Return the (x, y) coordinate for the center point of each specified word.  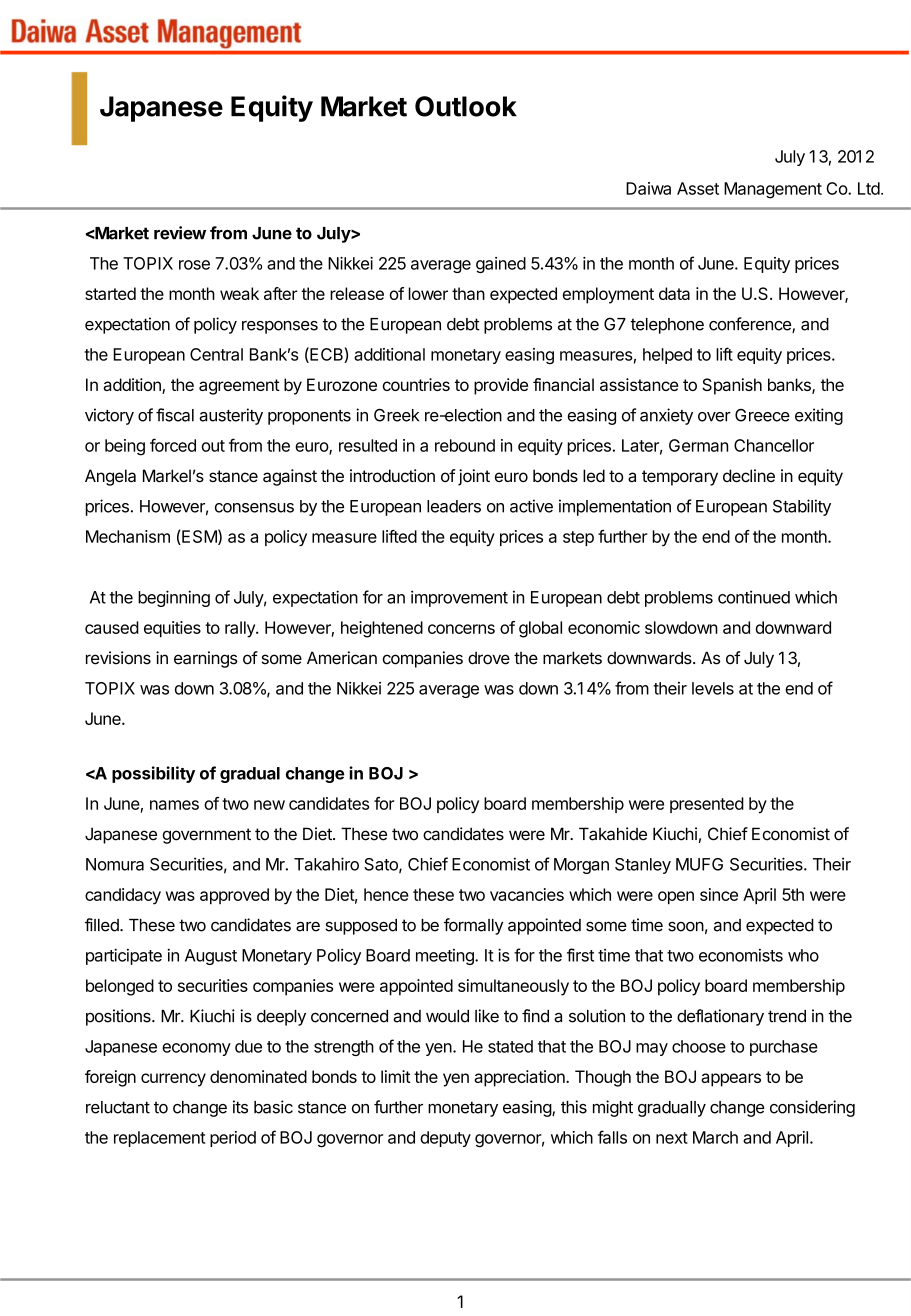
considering (812, 1108)
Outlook (466, 106)
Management (773, 190)
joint (474, 477)
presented (707, 805)
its (240, 1107)
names (174, 805)
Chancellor (774, 445)
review (180, 233)
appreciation (520, 1078)
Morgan (581, 866)
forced (173, 445)
